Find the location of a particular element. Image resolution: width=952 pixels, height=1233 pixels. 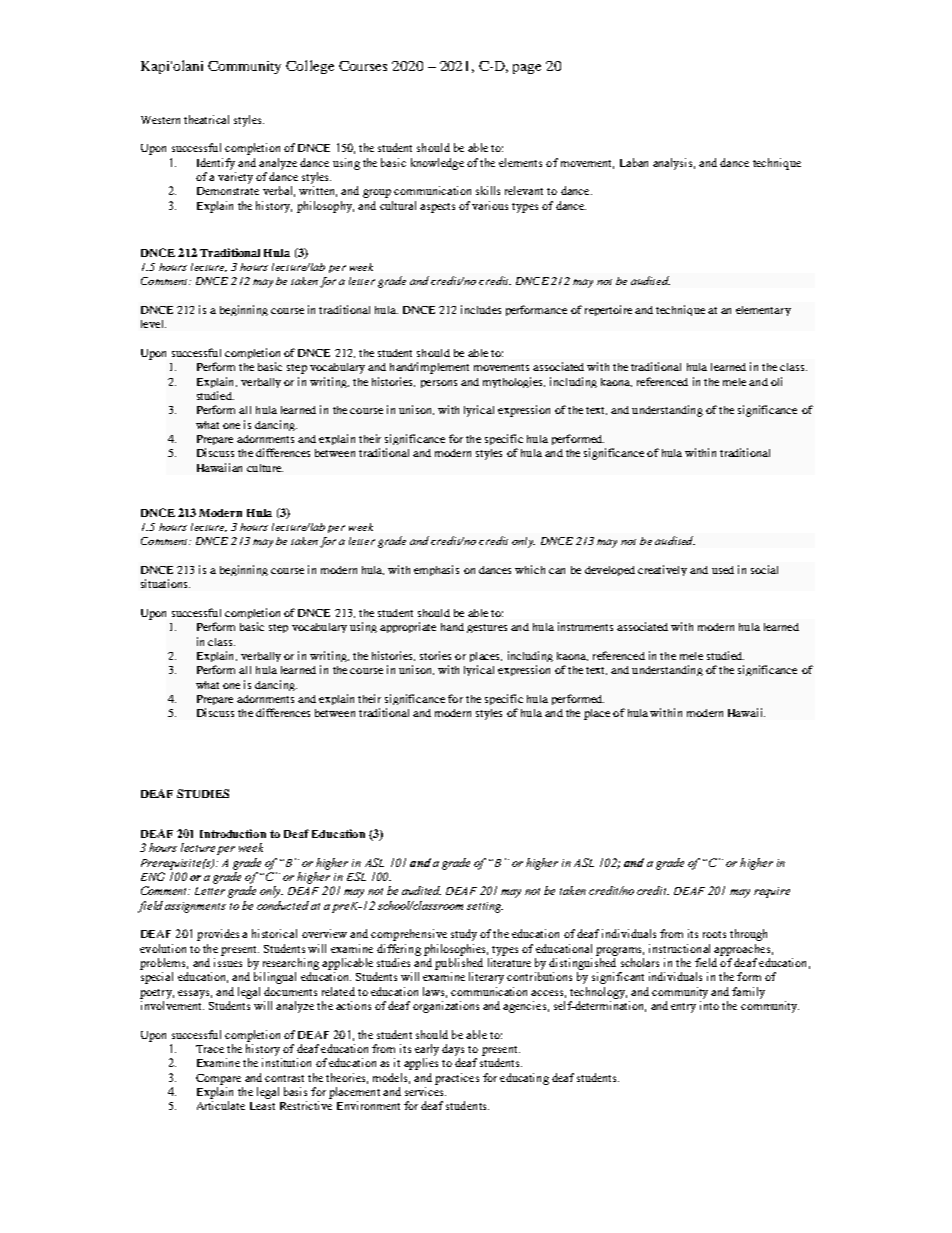

includes is located at coordinates (481, 309).
